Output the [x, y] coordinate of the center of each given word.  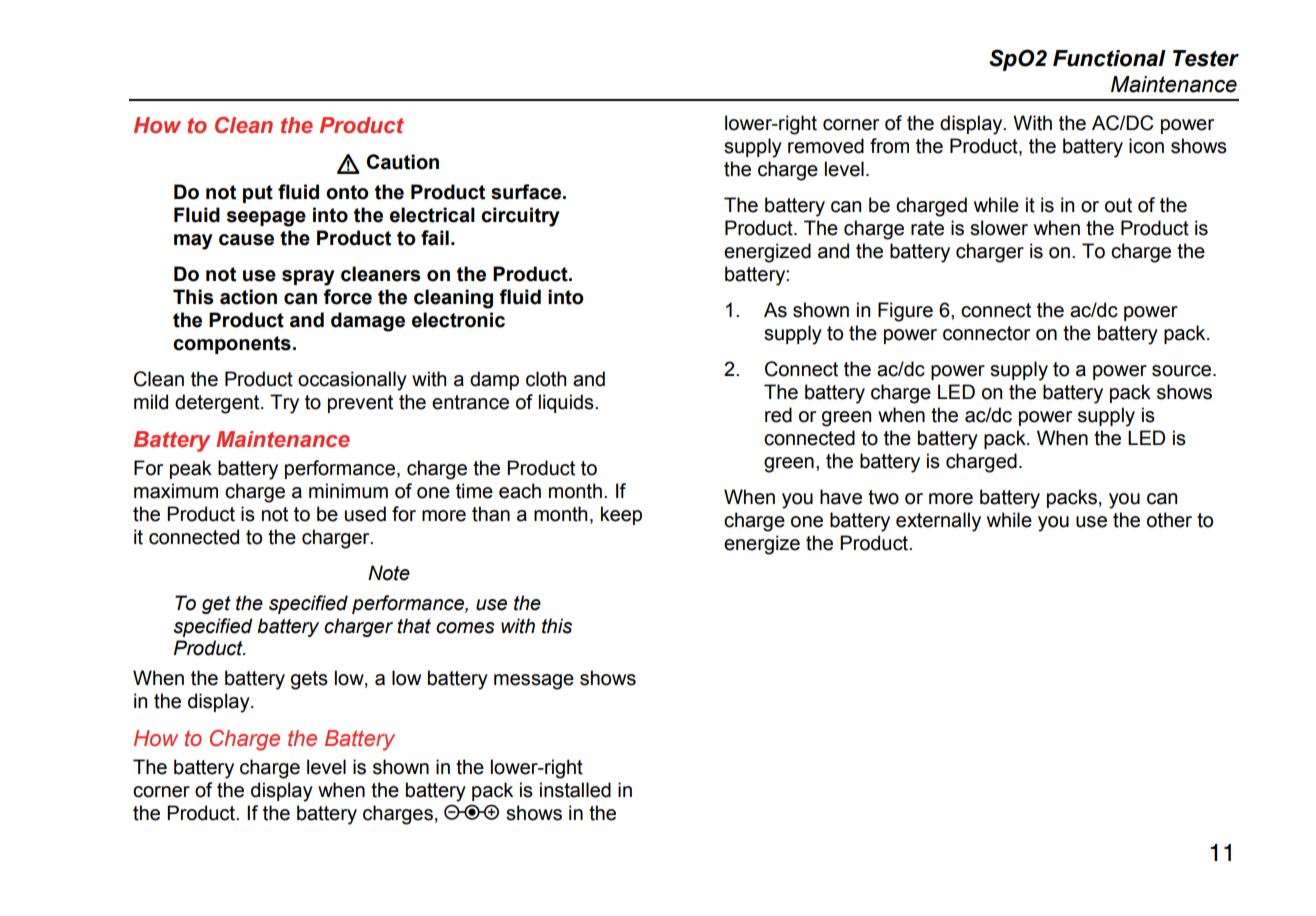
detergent [218, 404]
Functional [1109, 58]
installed [575, 790]
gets [309, 680]
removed [826, 146]
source [1181, 371]
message [534, 682]
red [778, 415]
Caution [403, 162]
